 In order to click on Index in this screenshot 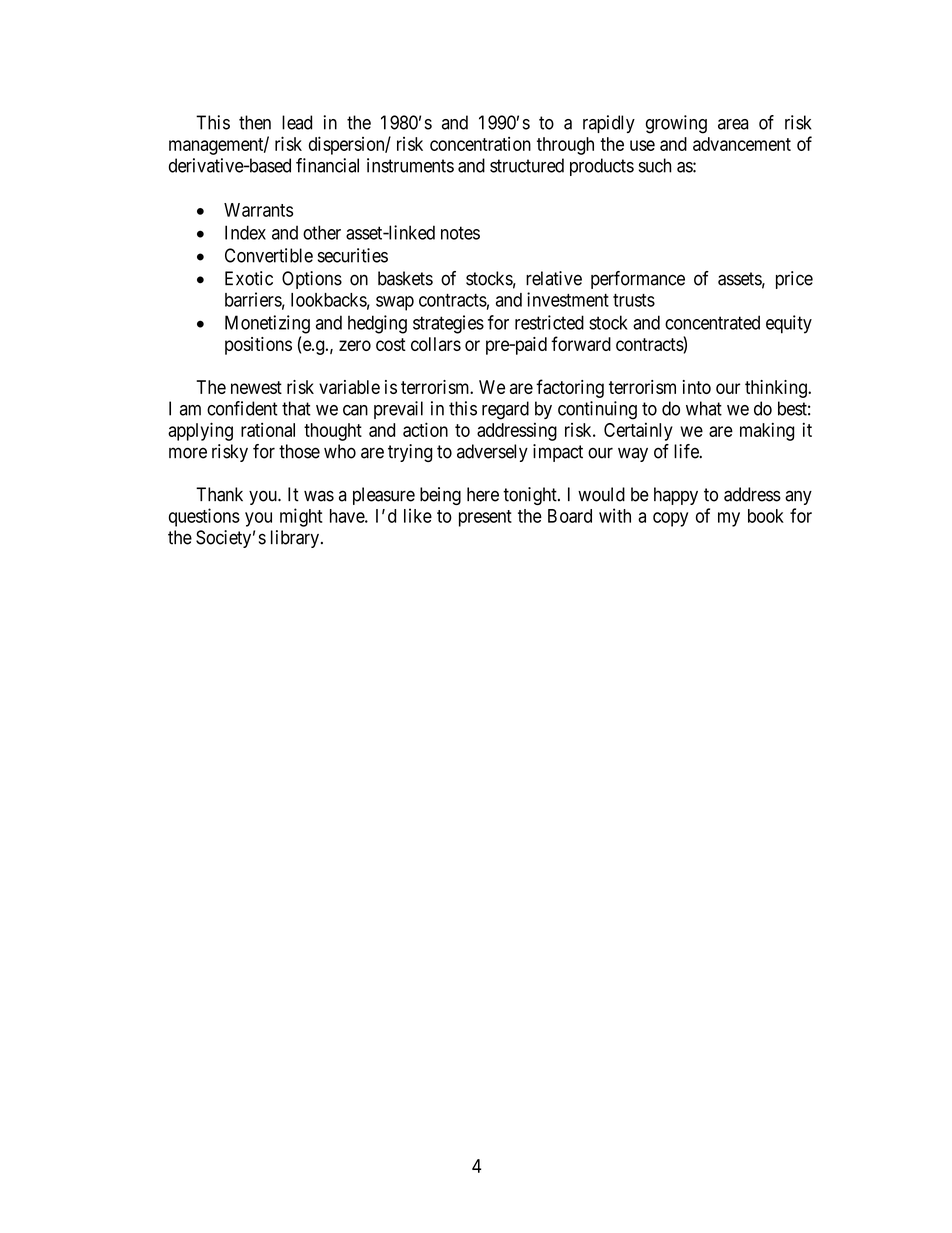, I will do `click(245, 232)`.
